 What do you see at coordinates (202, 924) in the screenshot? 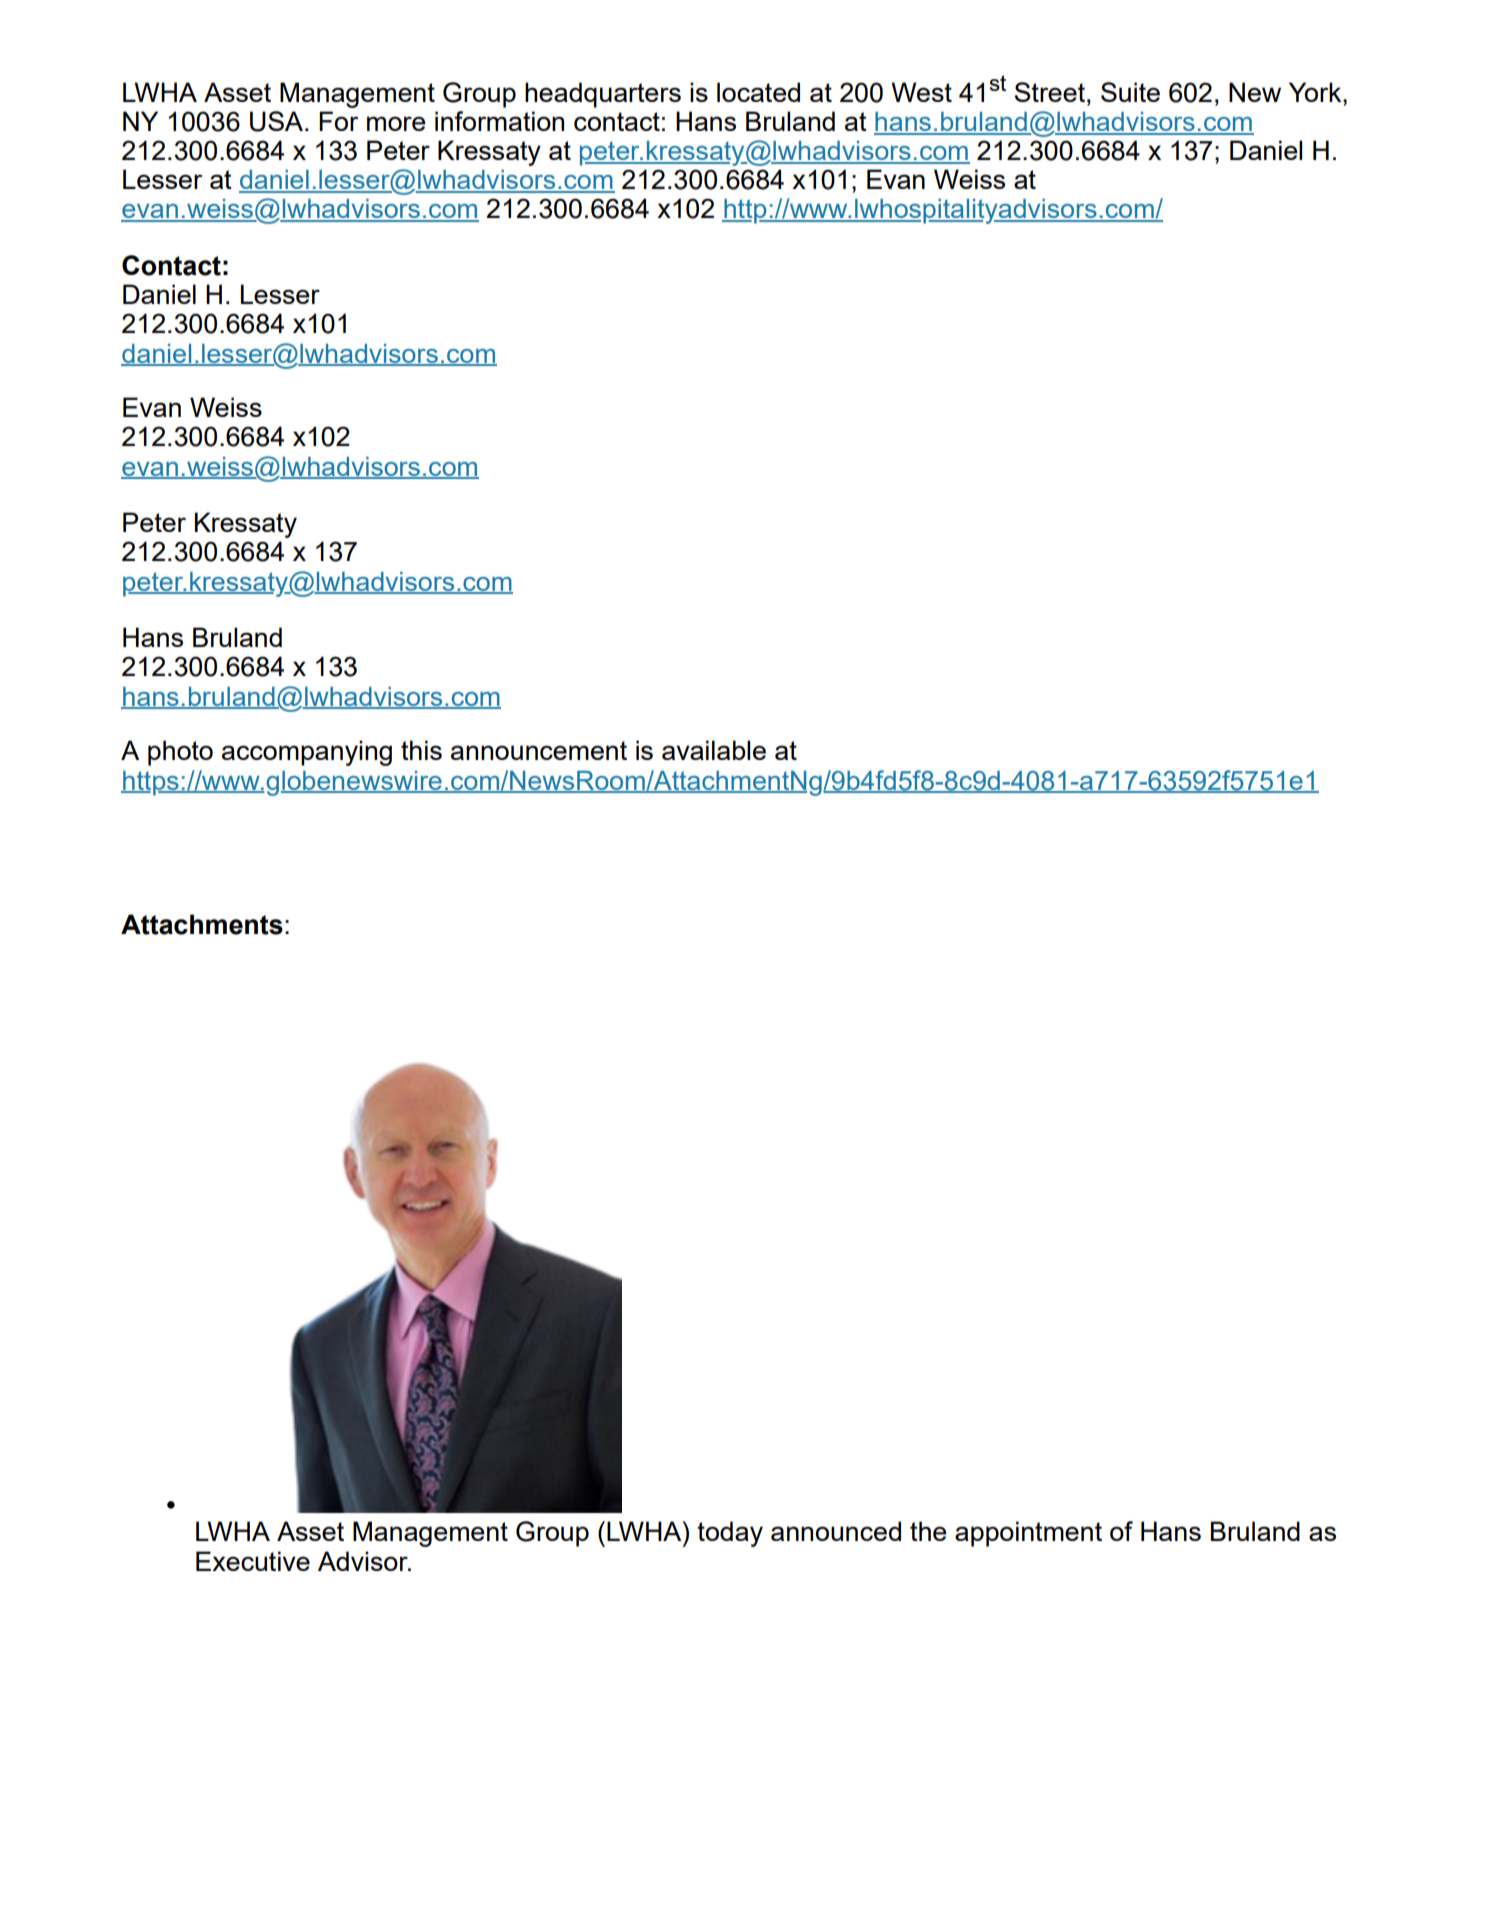
I see `Attachments` at bounding box center [202, 924].
